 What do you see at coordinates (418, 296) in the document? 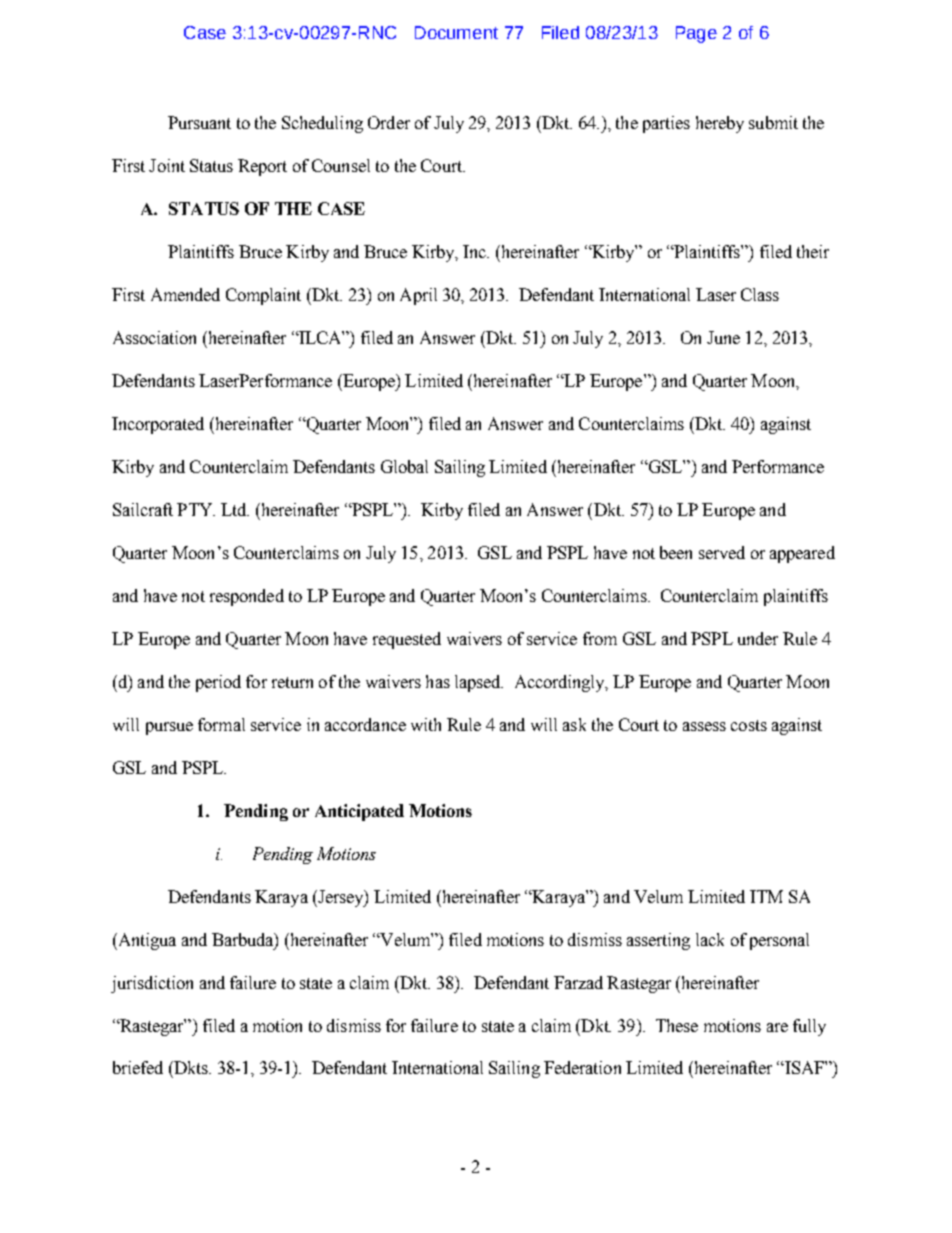
I see `April` at bounding box center [418, 296].
